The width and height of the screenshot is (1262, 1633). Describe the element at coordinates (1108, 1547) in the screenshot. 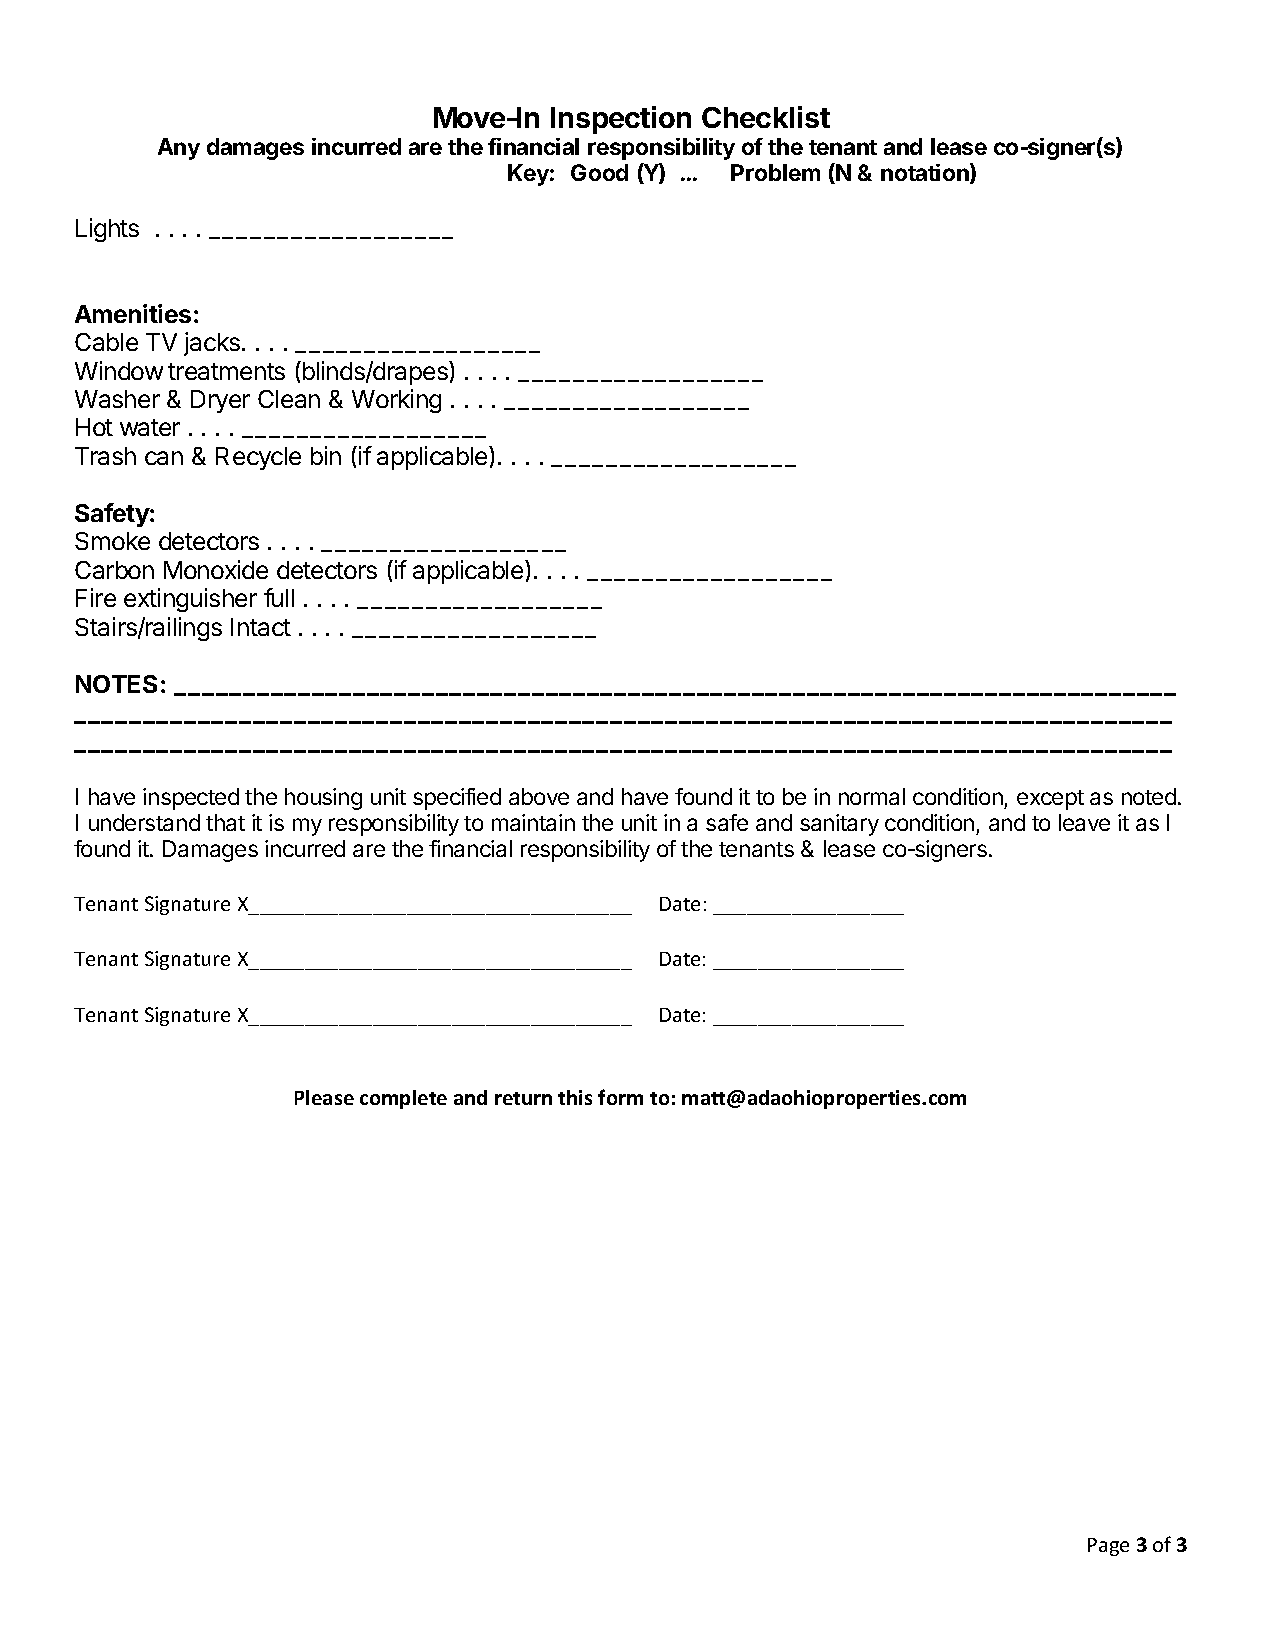

I see `Page` at that location.
